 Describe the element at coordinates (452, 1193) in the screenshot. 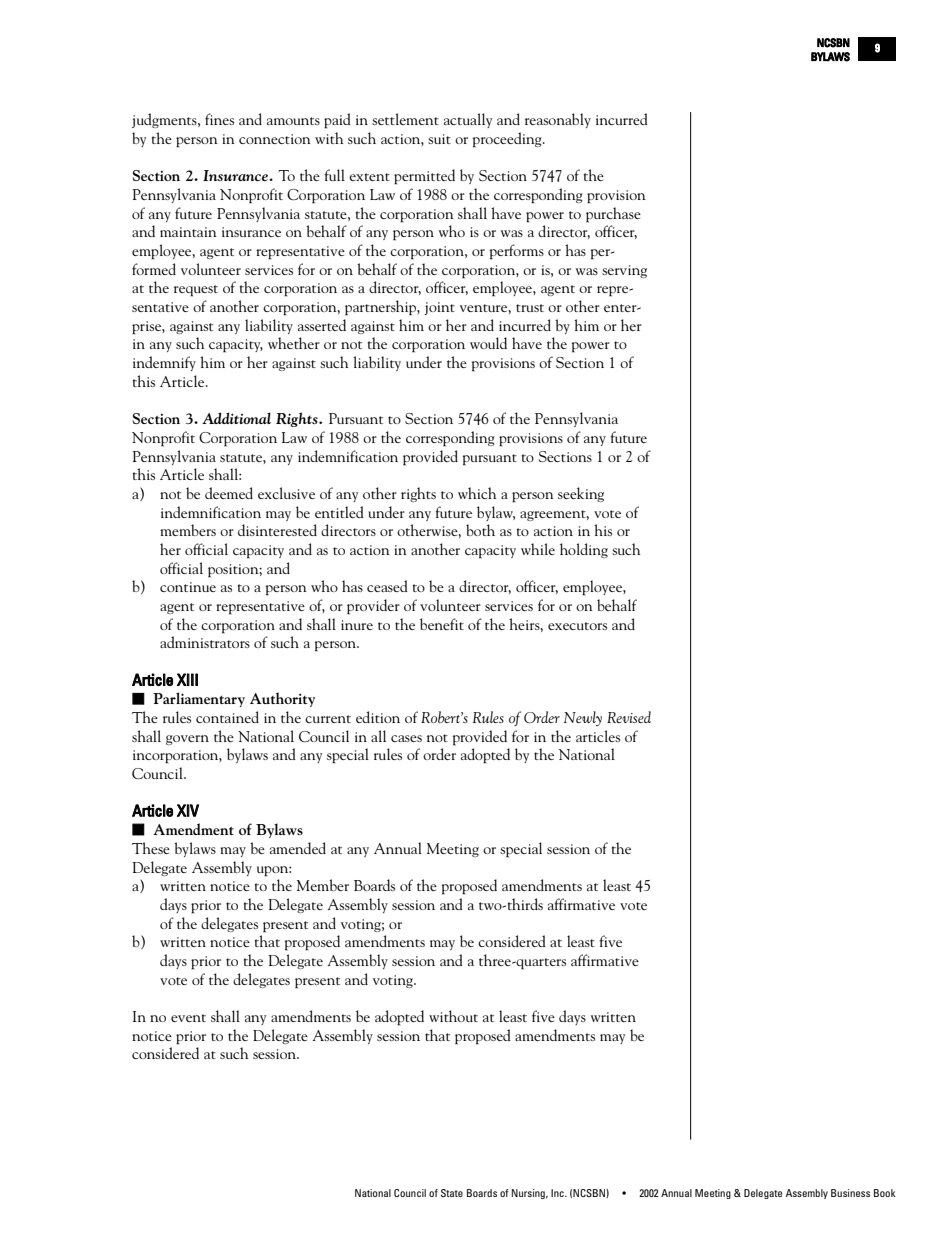

I see `State` at that location.
